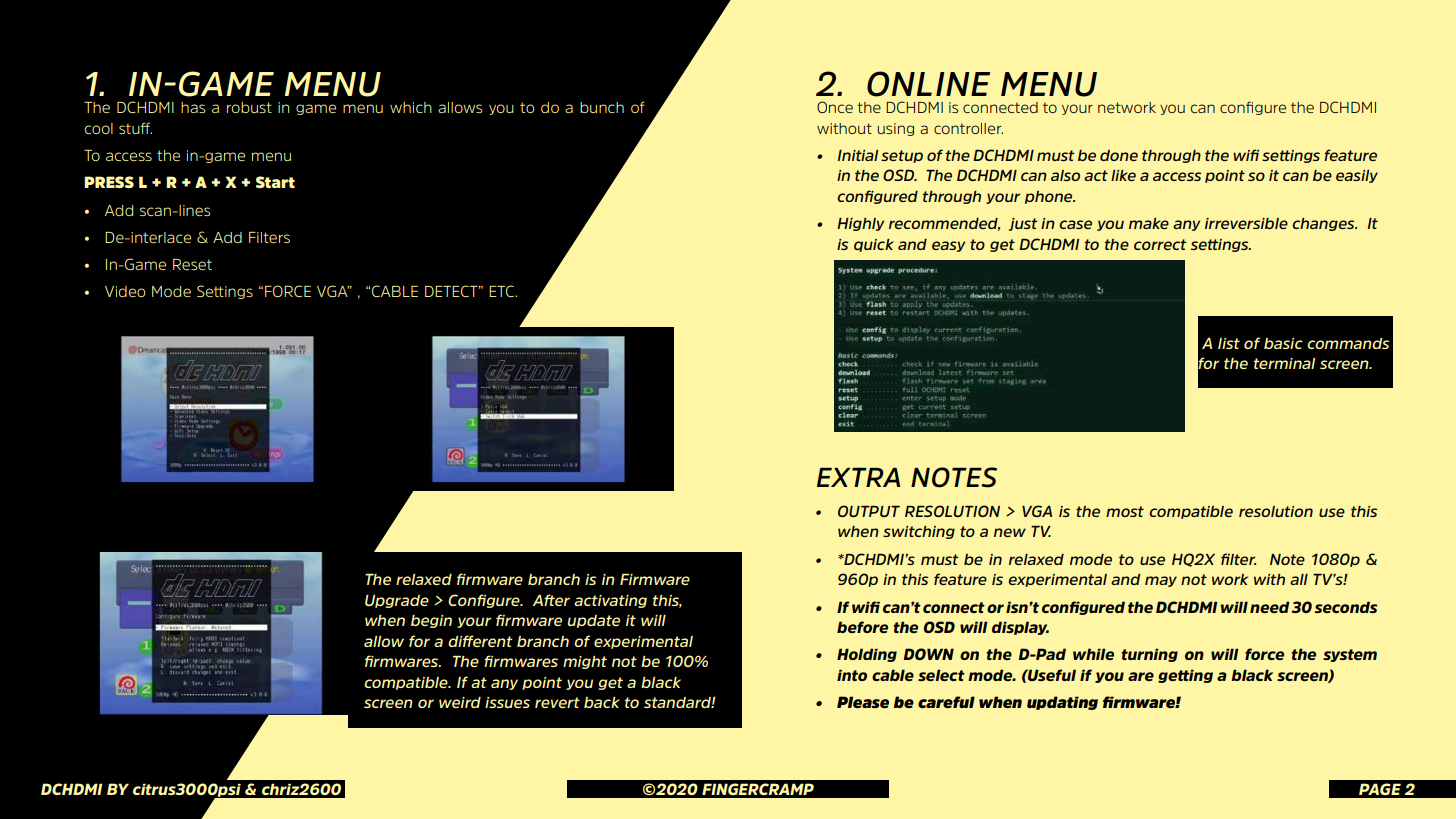  Describe the element at coordinates (1284, 363) in the screenshot. I see `terminal` at that location.
